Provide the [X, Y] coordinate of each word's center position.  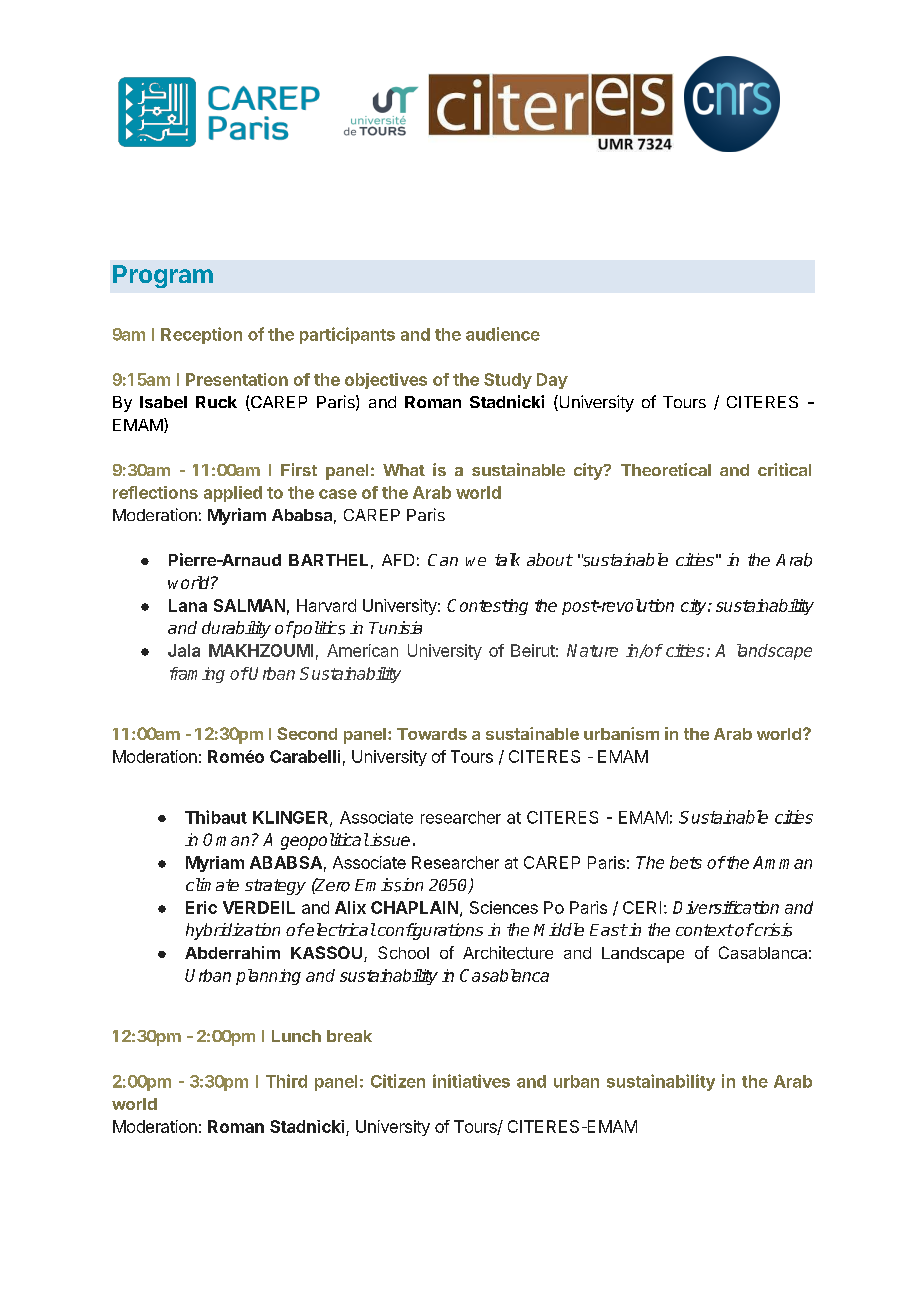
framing [197, 675]
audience [503, 334]
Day [552, 381]
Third [286, 1081]
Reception [201, 335]
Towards [432, 734]
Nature [592, 650]
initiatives [471, 1081]
